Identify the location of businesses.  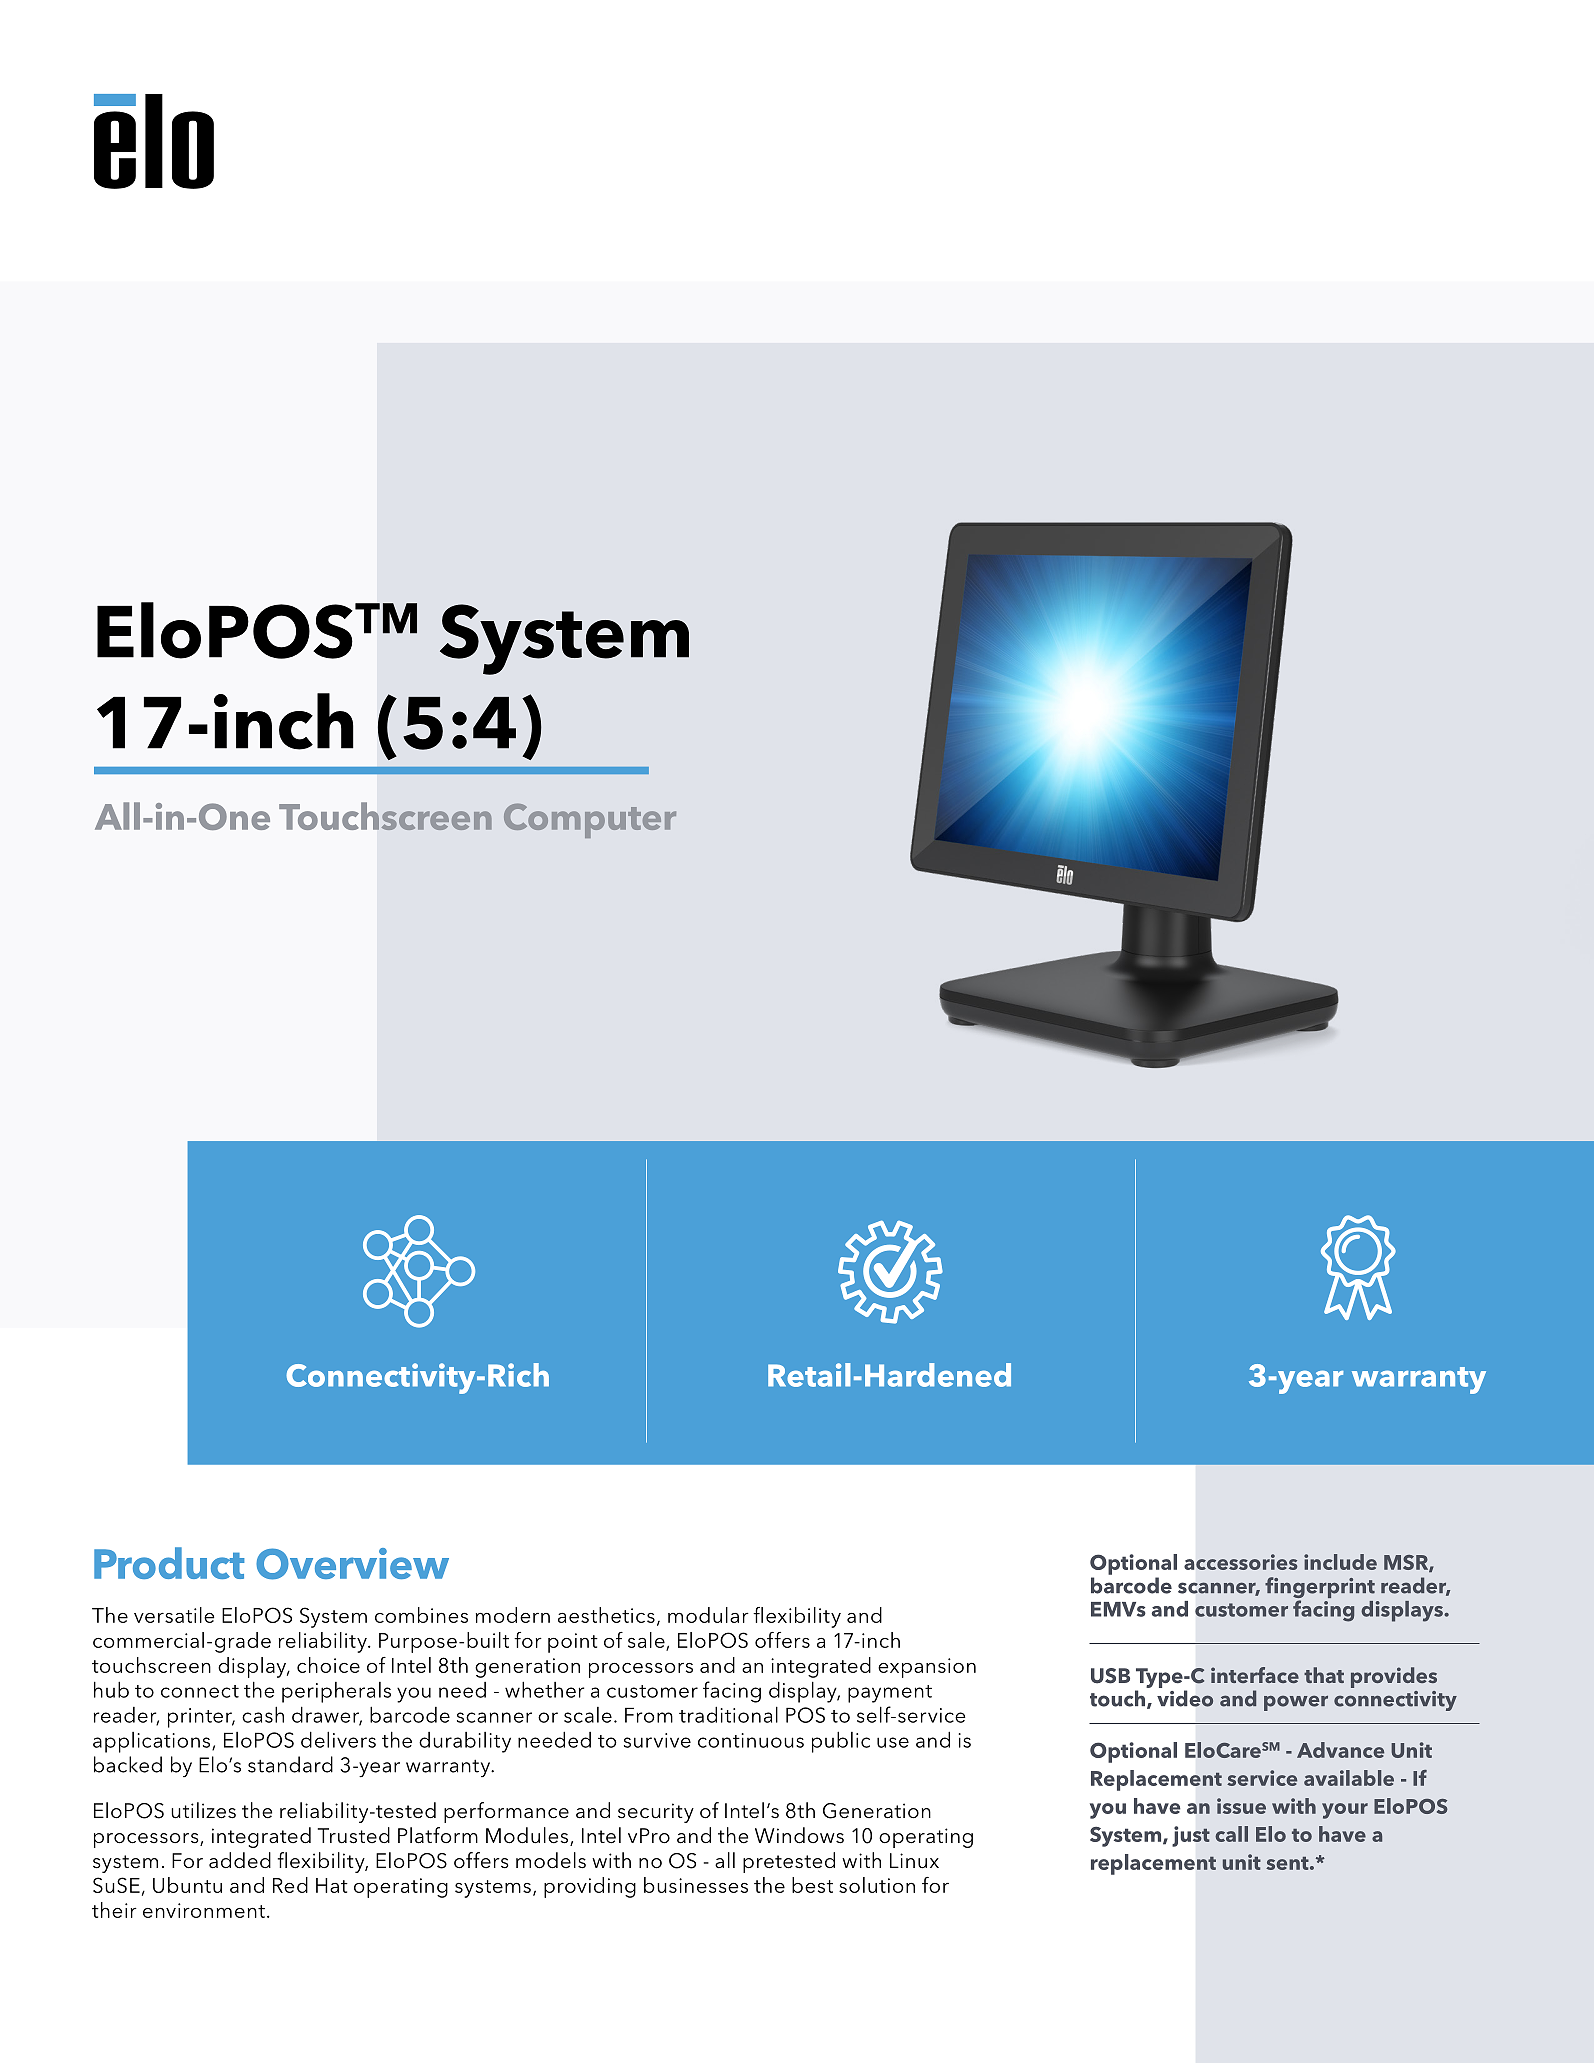
(696, 1885).
